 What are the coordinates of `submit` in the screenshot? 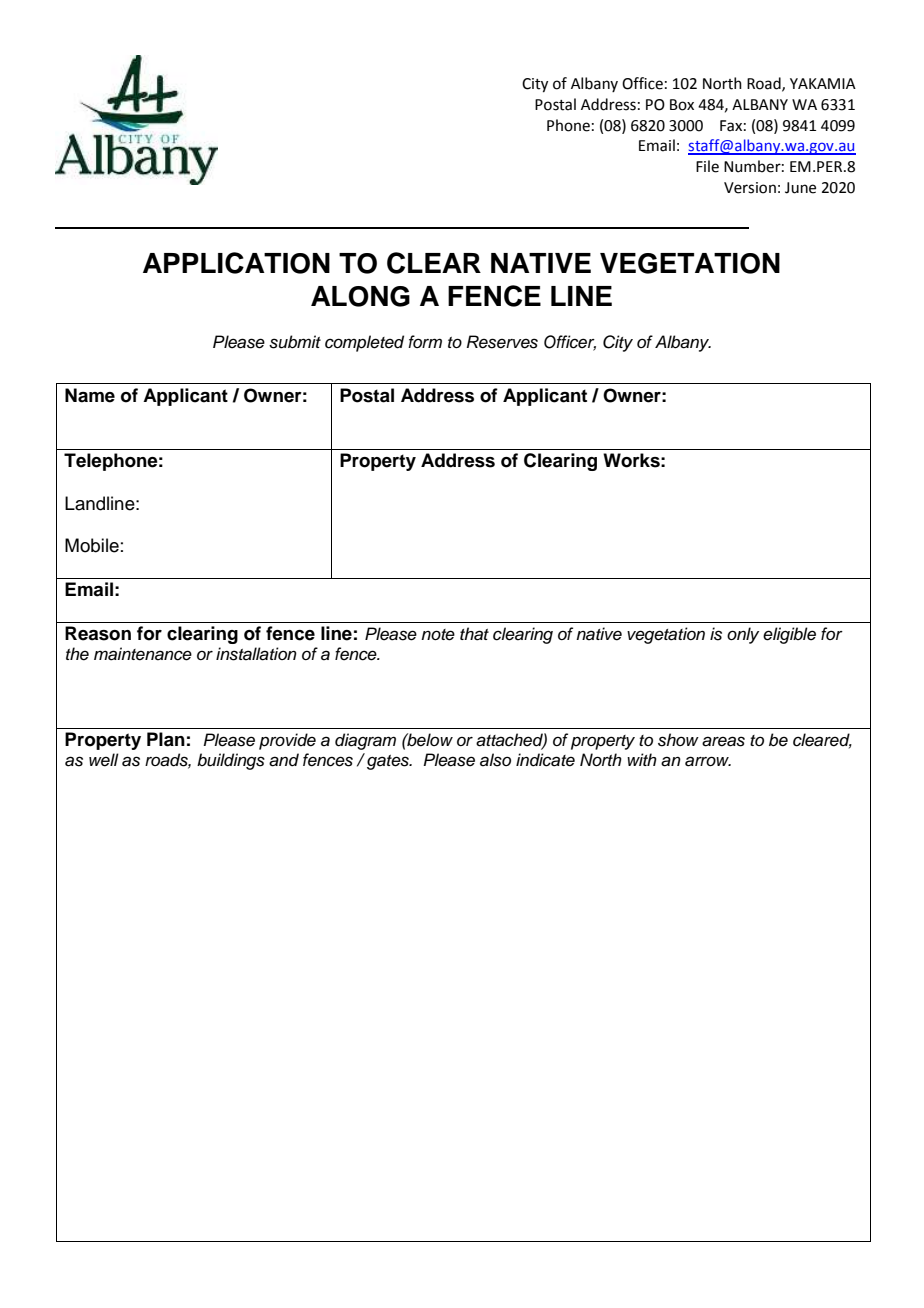 It's located at (295, 342).
